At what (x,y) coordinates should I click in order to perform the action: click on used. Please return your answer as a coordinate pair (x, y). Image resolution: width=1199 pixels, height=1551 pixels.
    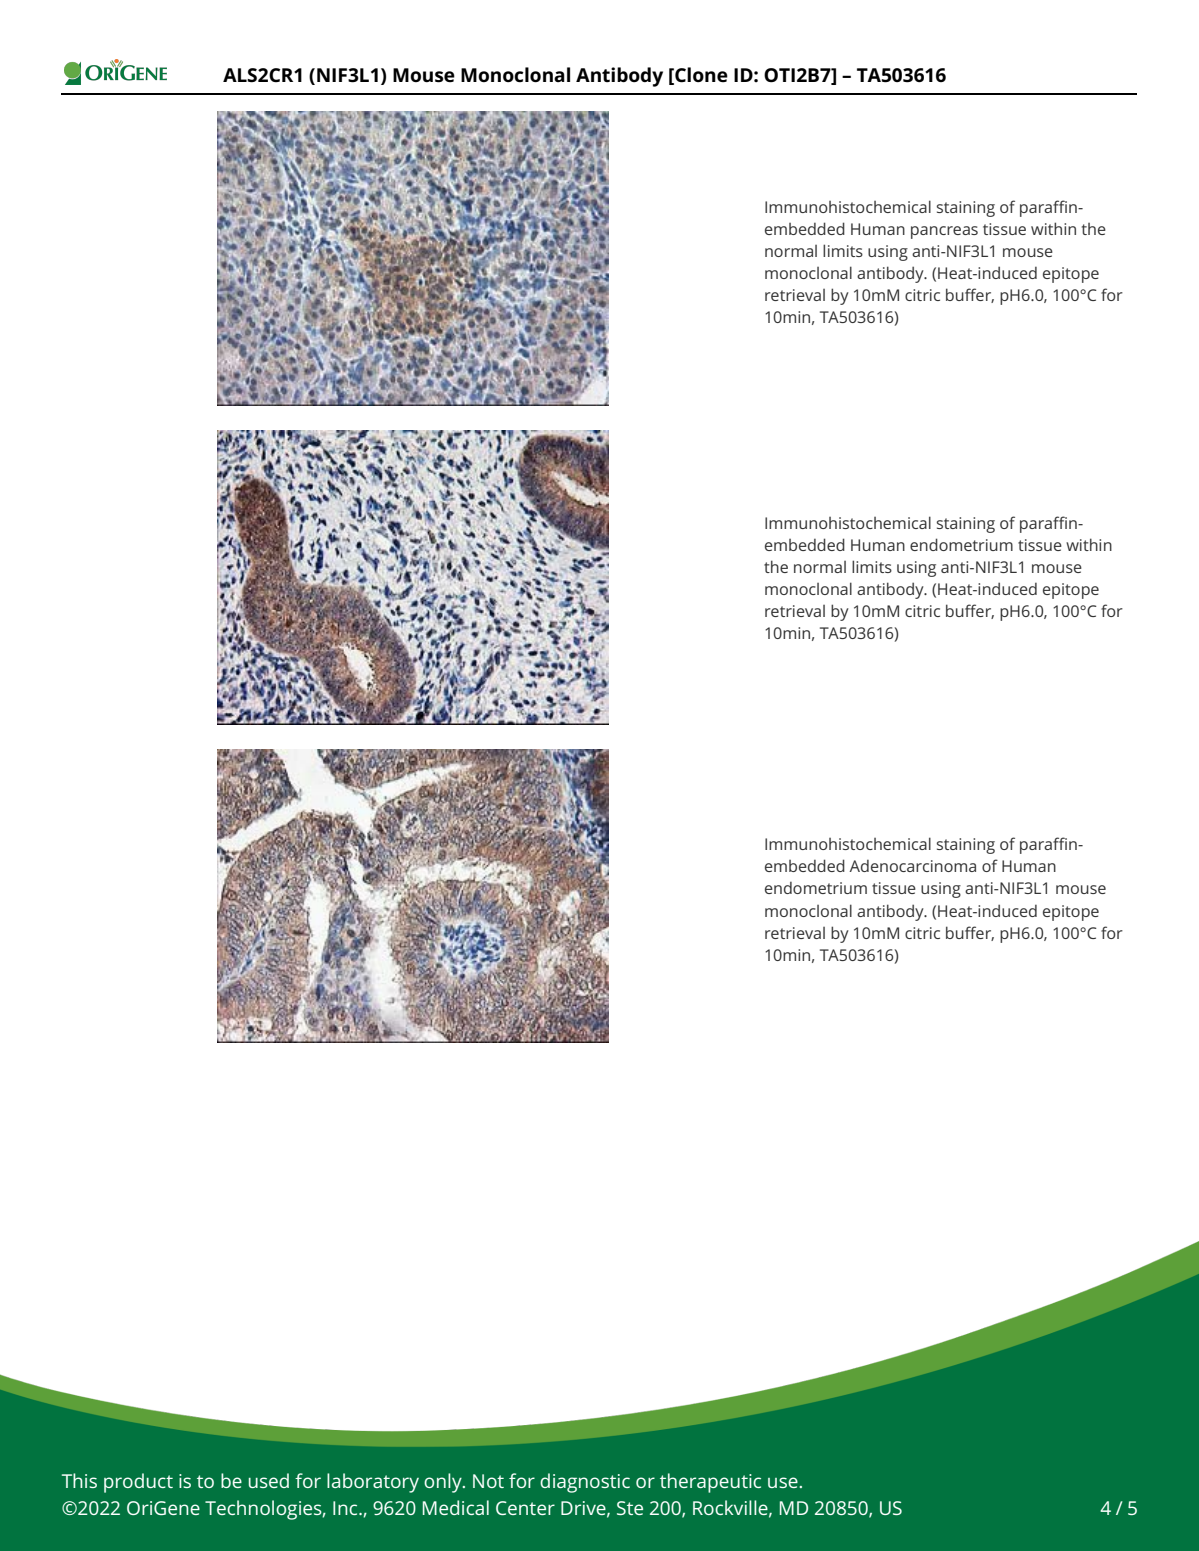
    Looking at the image, I should click on (269, 1480).
